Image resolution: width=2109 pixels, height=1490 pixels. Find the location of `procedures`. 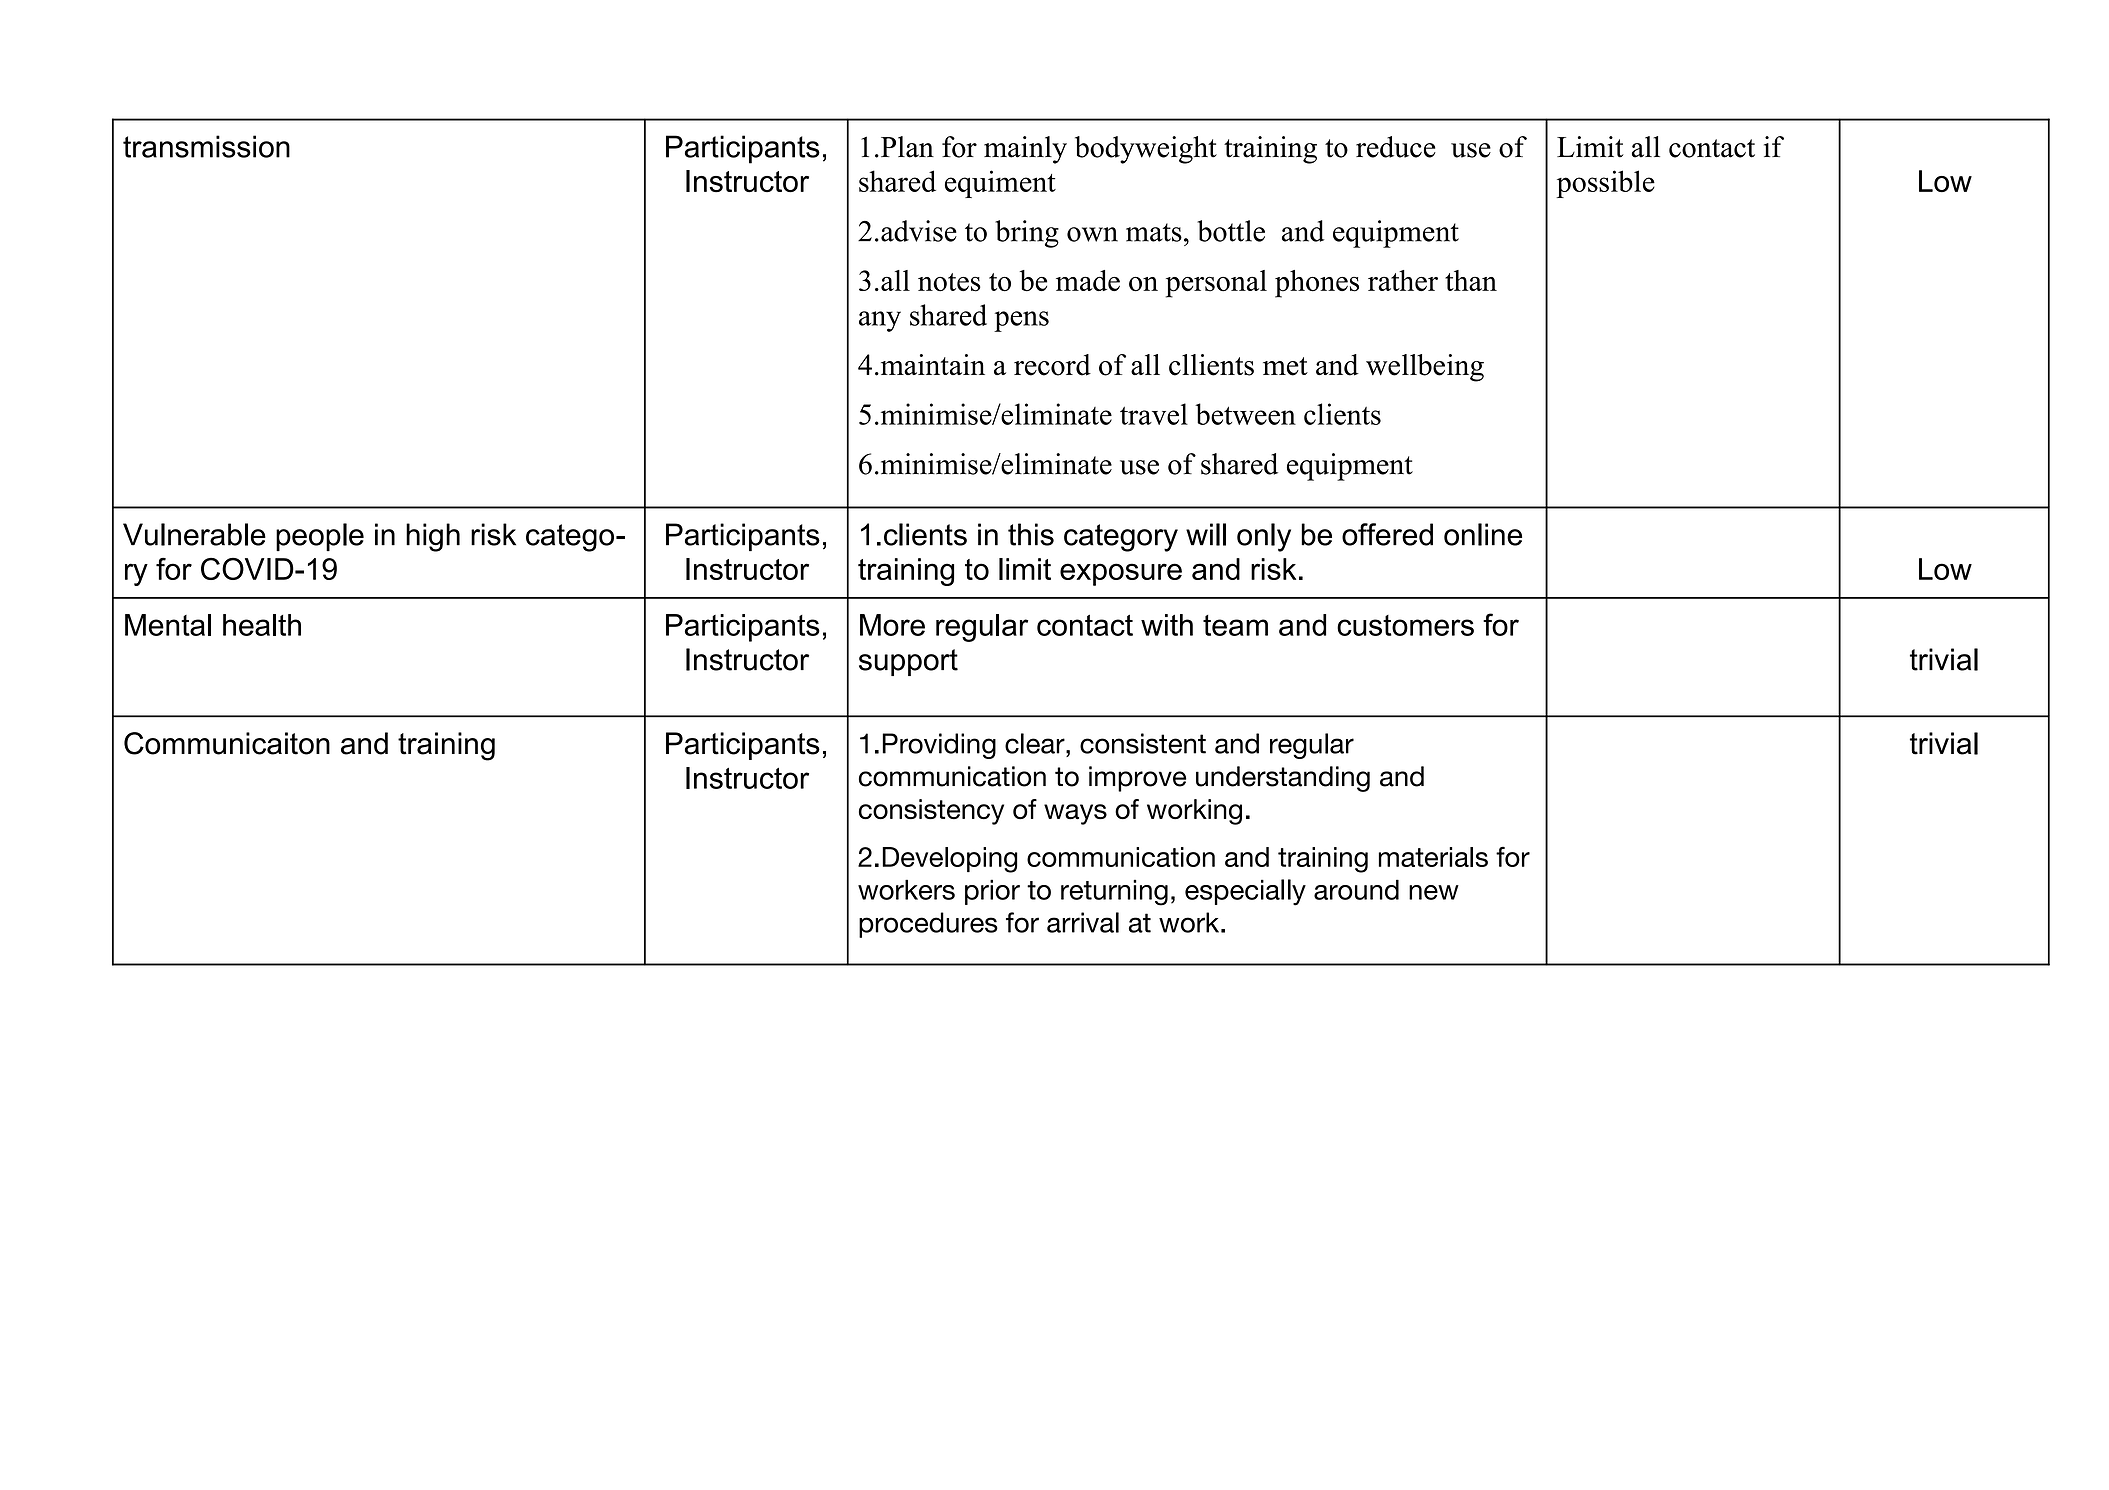

procedures is located at coordinates (928, 925).
